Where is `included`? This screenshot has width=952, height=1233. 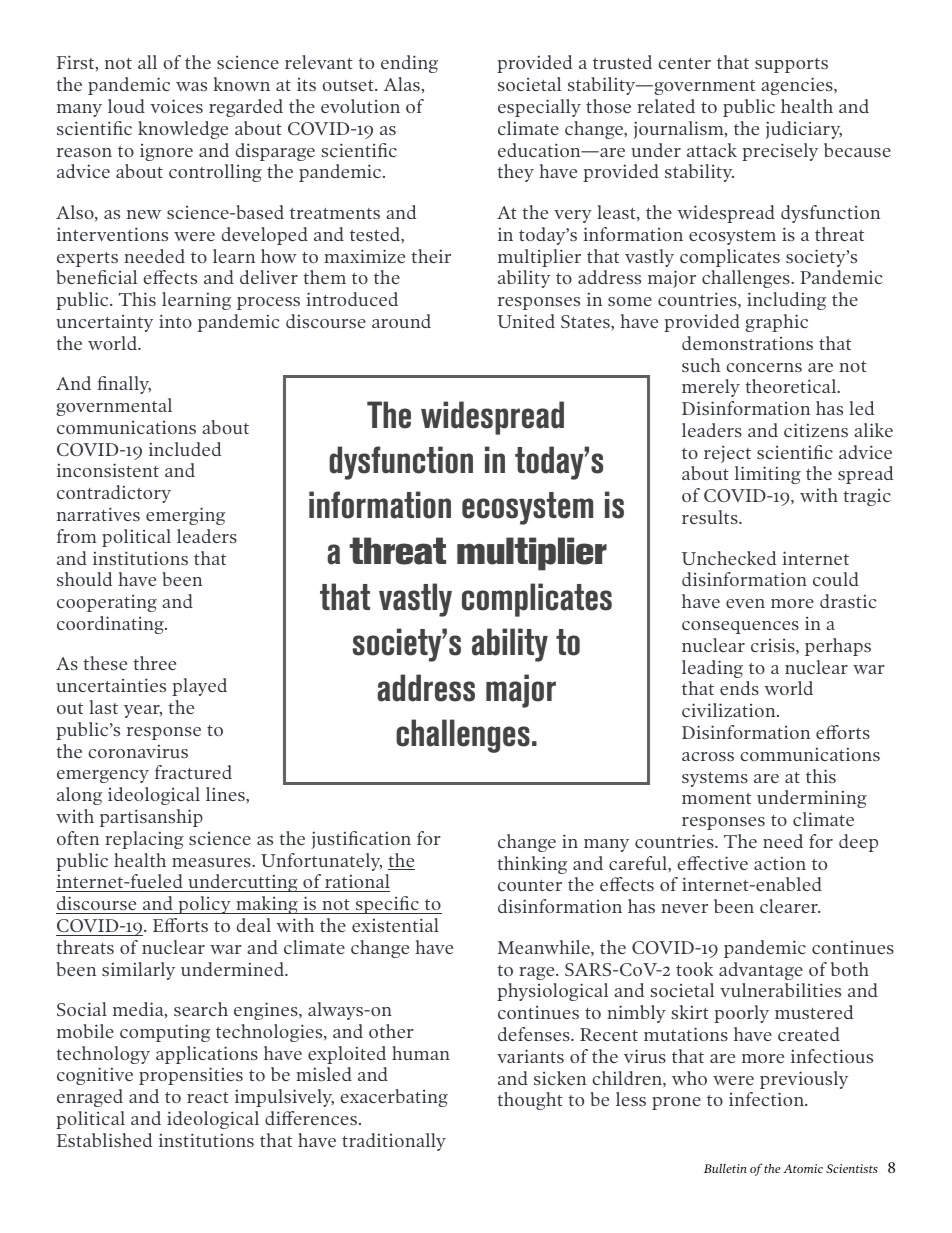
included is located at coordinates (185, 449).
